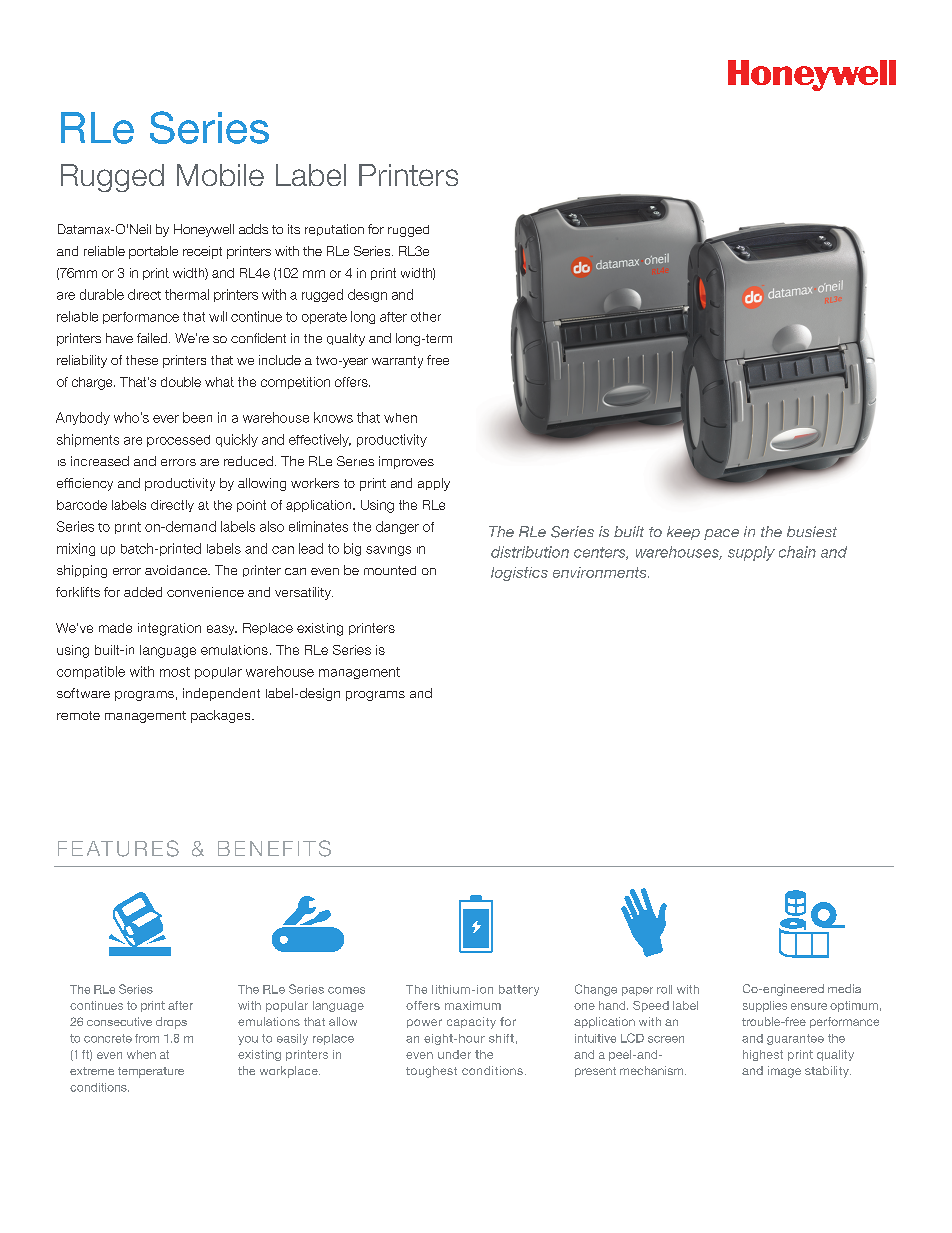  What do you see at coordinates (221, 694) in the screenshot?
I see `independent` at bounding box center [221, 694].
